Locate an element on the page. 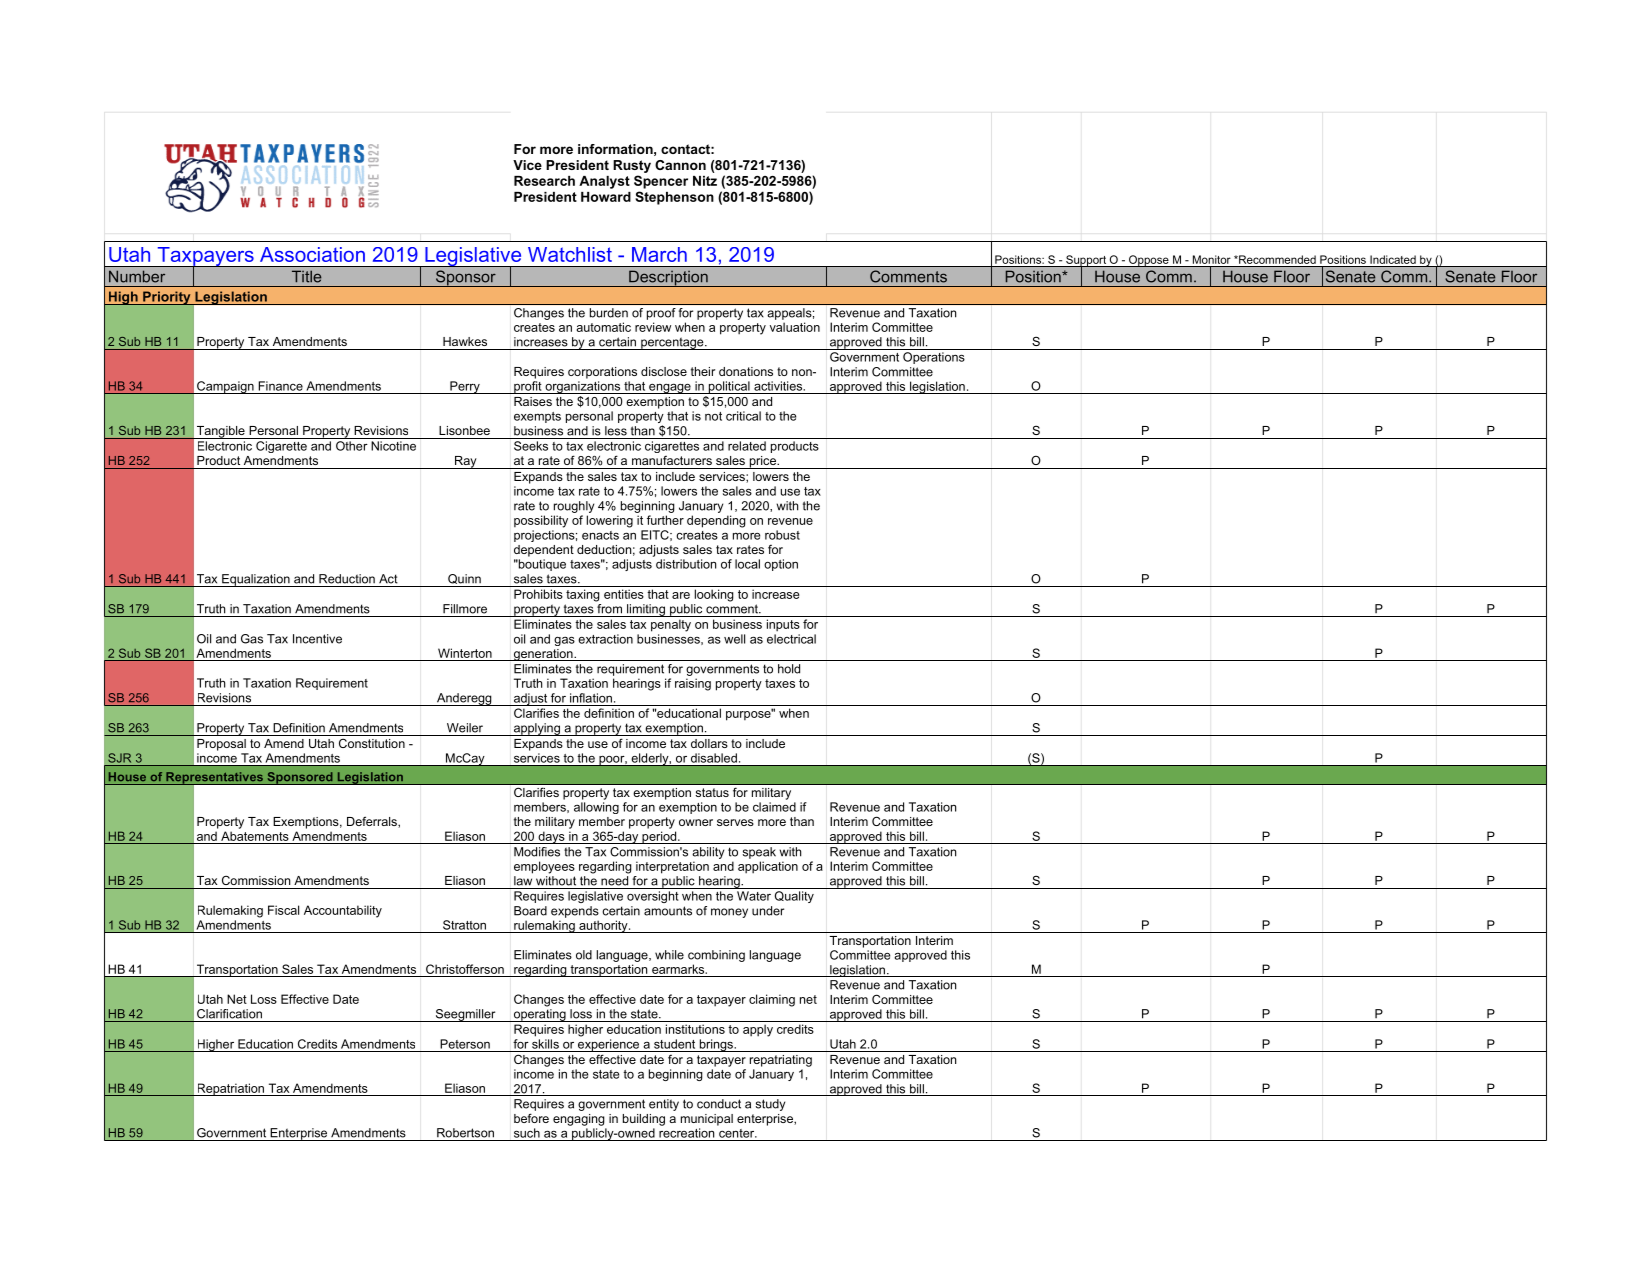 The width and height of the page is (1651, 1276). Constitution is located at coordinates (372, 743).
